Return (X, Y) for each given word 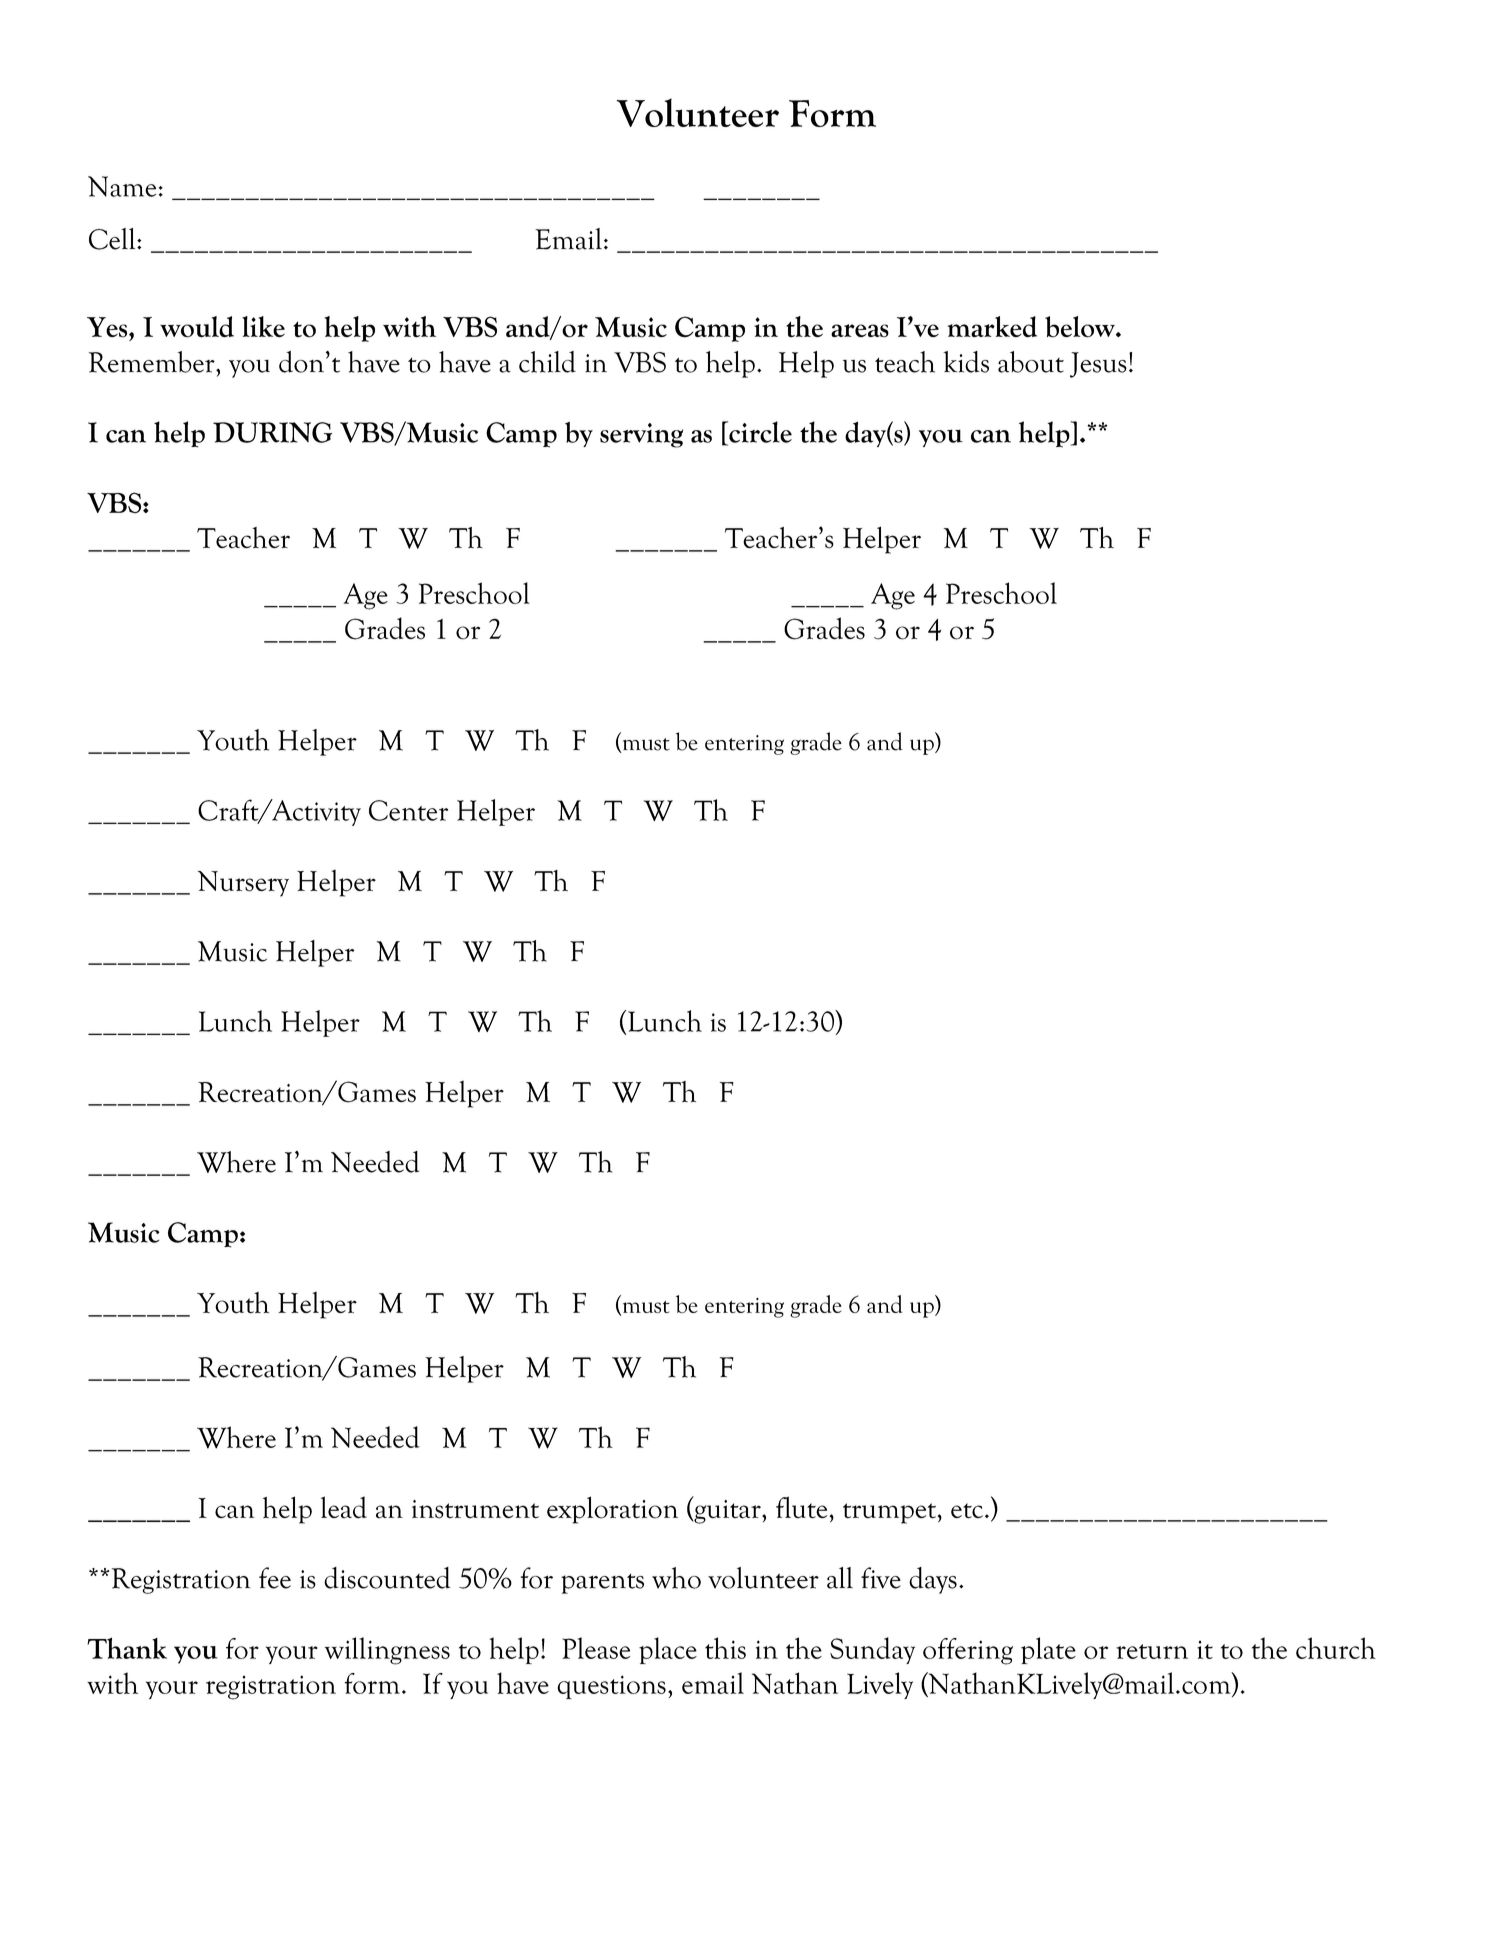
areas (860, 331)
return (1152, 1651)
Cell (113, 239)
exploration (612, 1510)
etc (967, 1511)
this (725, 1648)
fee (275, 1578)
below (1081, 327)
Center (408, 810)
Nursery (243, 884)
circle (759, 433)
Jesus (1098, 365)
